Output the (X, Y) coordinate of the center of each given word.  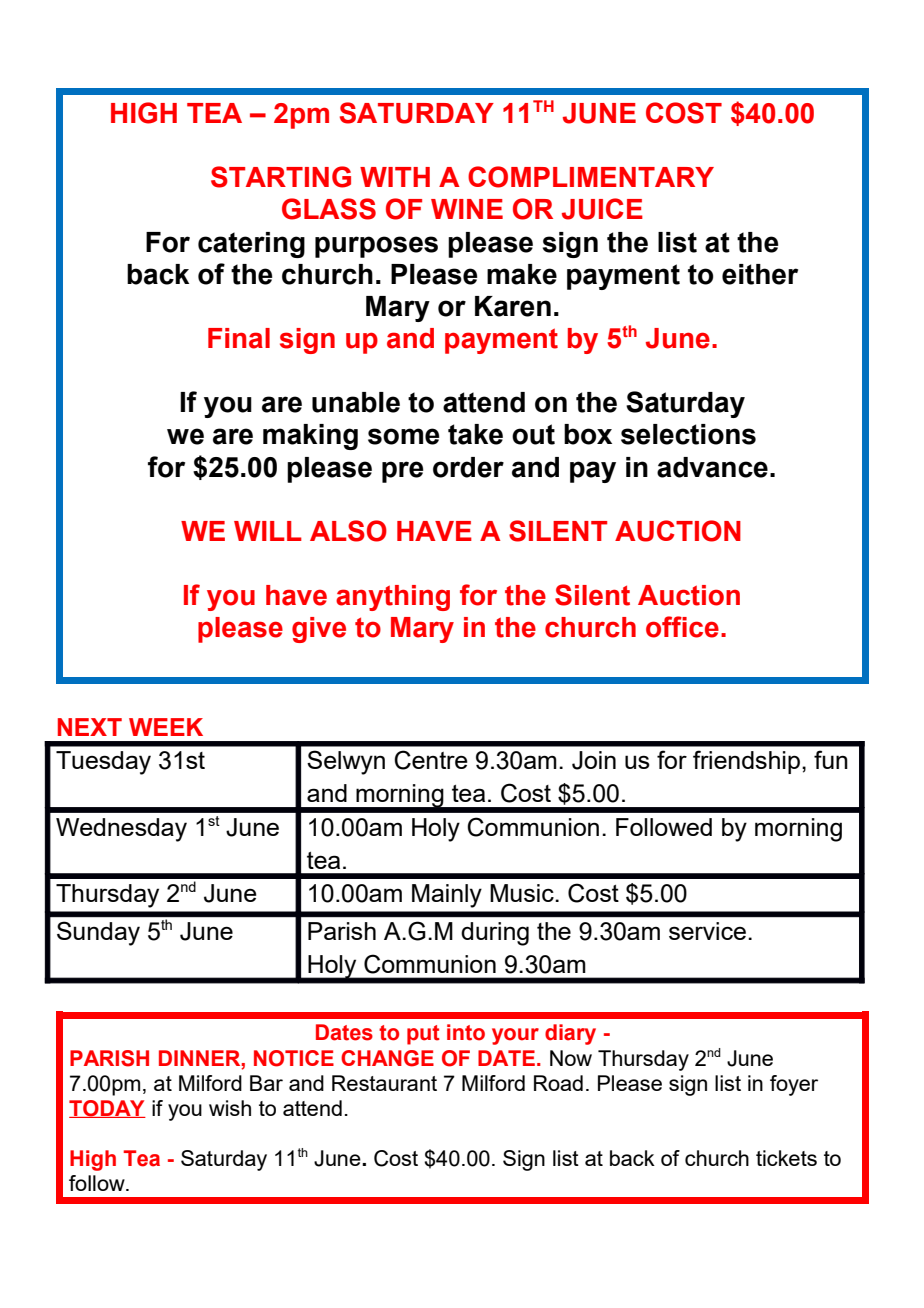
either (760, 274)
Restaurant (384, 1083)
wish (230, 1108)
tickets (786, 1158)
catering (251, 245)
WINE (467, 209)
